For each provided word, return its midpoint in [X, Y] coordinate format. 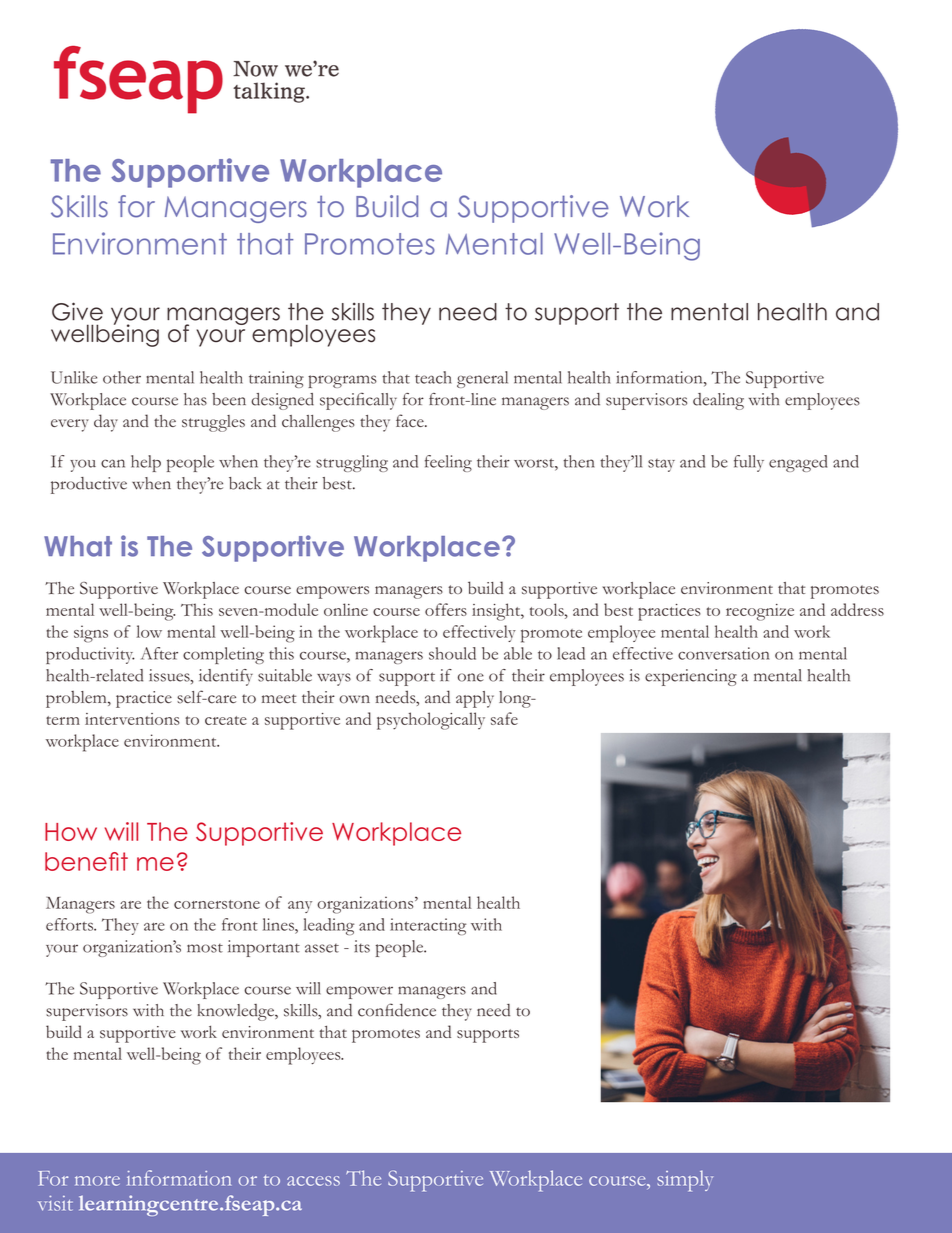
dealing [718, 401]
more [97, 1181]
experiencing [691, 677]
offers [446, 609]
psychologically [431, 721]
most [205, 948]
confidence [397, 1010]
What [78, 546]
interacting [428, 926]
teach [433, 377]
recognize [760, 612]
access [313, 1181]
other [122, 377]
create [226, 720]
